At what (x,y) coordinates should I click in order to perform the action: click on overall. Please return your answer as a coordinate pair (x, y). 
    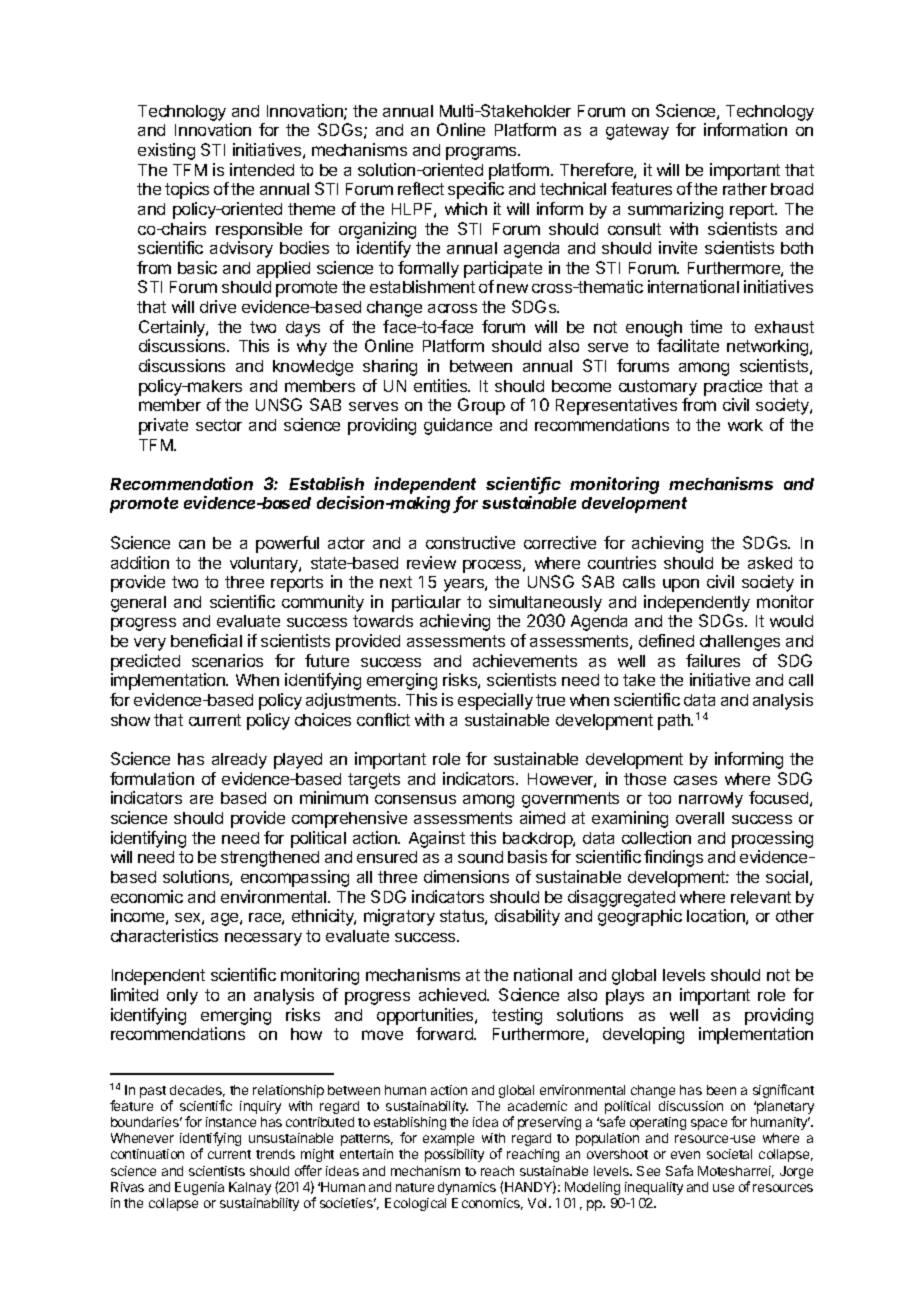
    Looking at the image, I should click on (700, 818).
